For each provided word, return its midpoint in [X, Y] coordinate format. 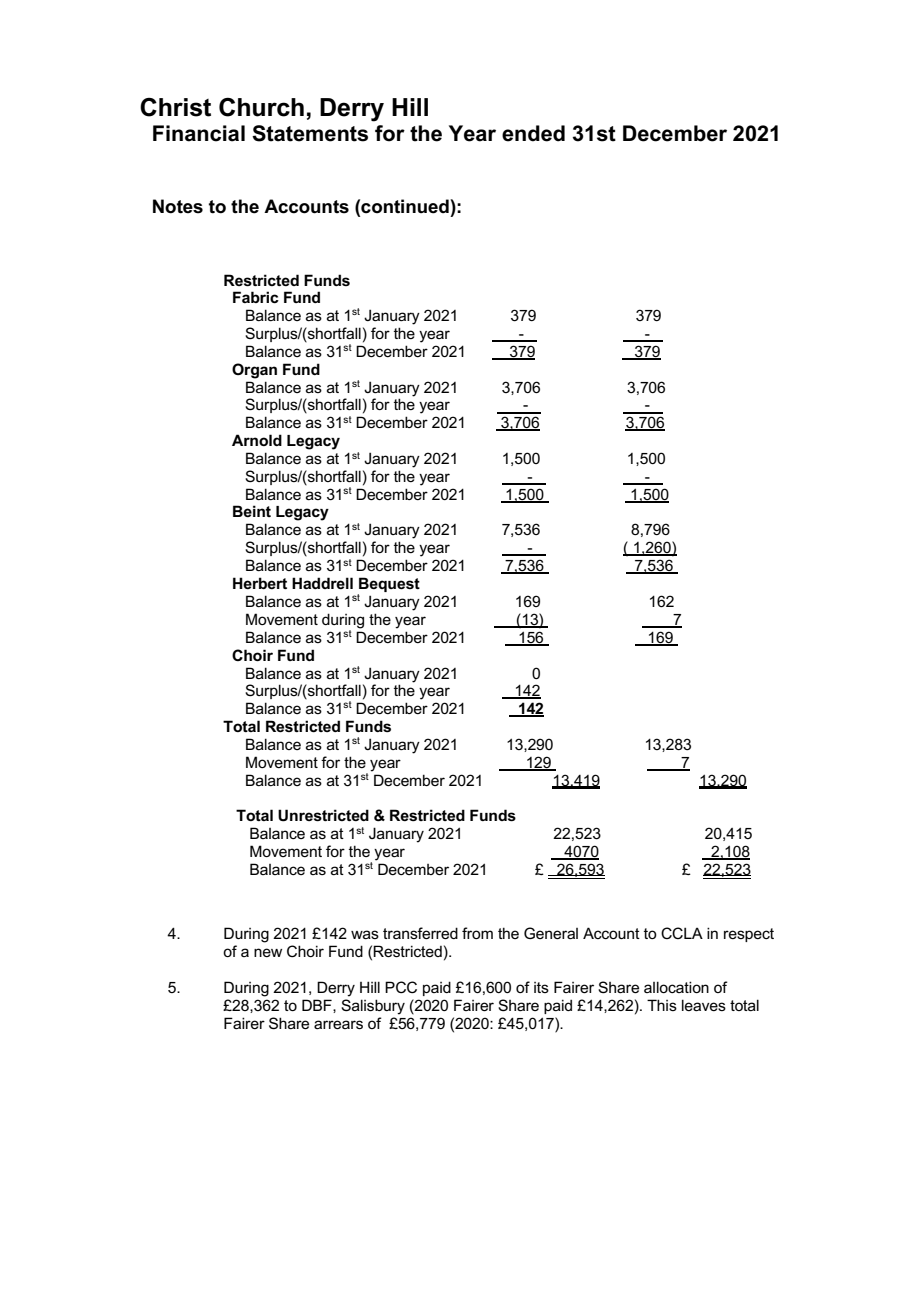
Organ [254, 371]
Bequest [389, 586]
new [268, 952]
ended [533, 133]
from [477, 933]
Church [261, 107]
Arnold [257, 440]
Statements [310, 133]
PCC [401, 987]
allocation [676, 987]
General [551, 933]
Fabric [256, 297]
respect [749, 935]
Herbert [260, 583]
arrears [338, 1024]
